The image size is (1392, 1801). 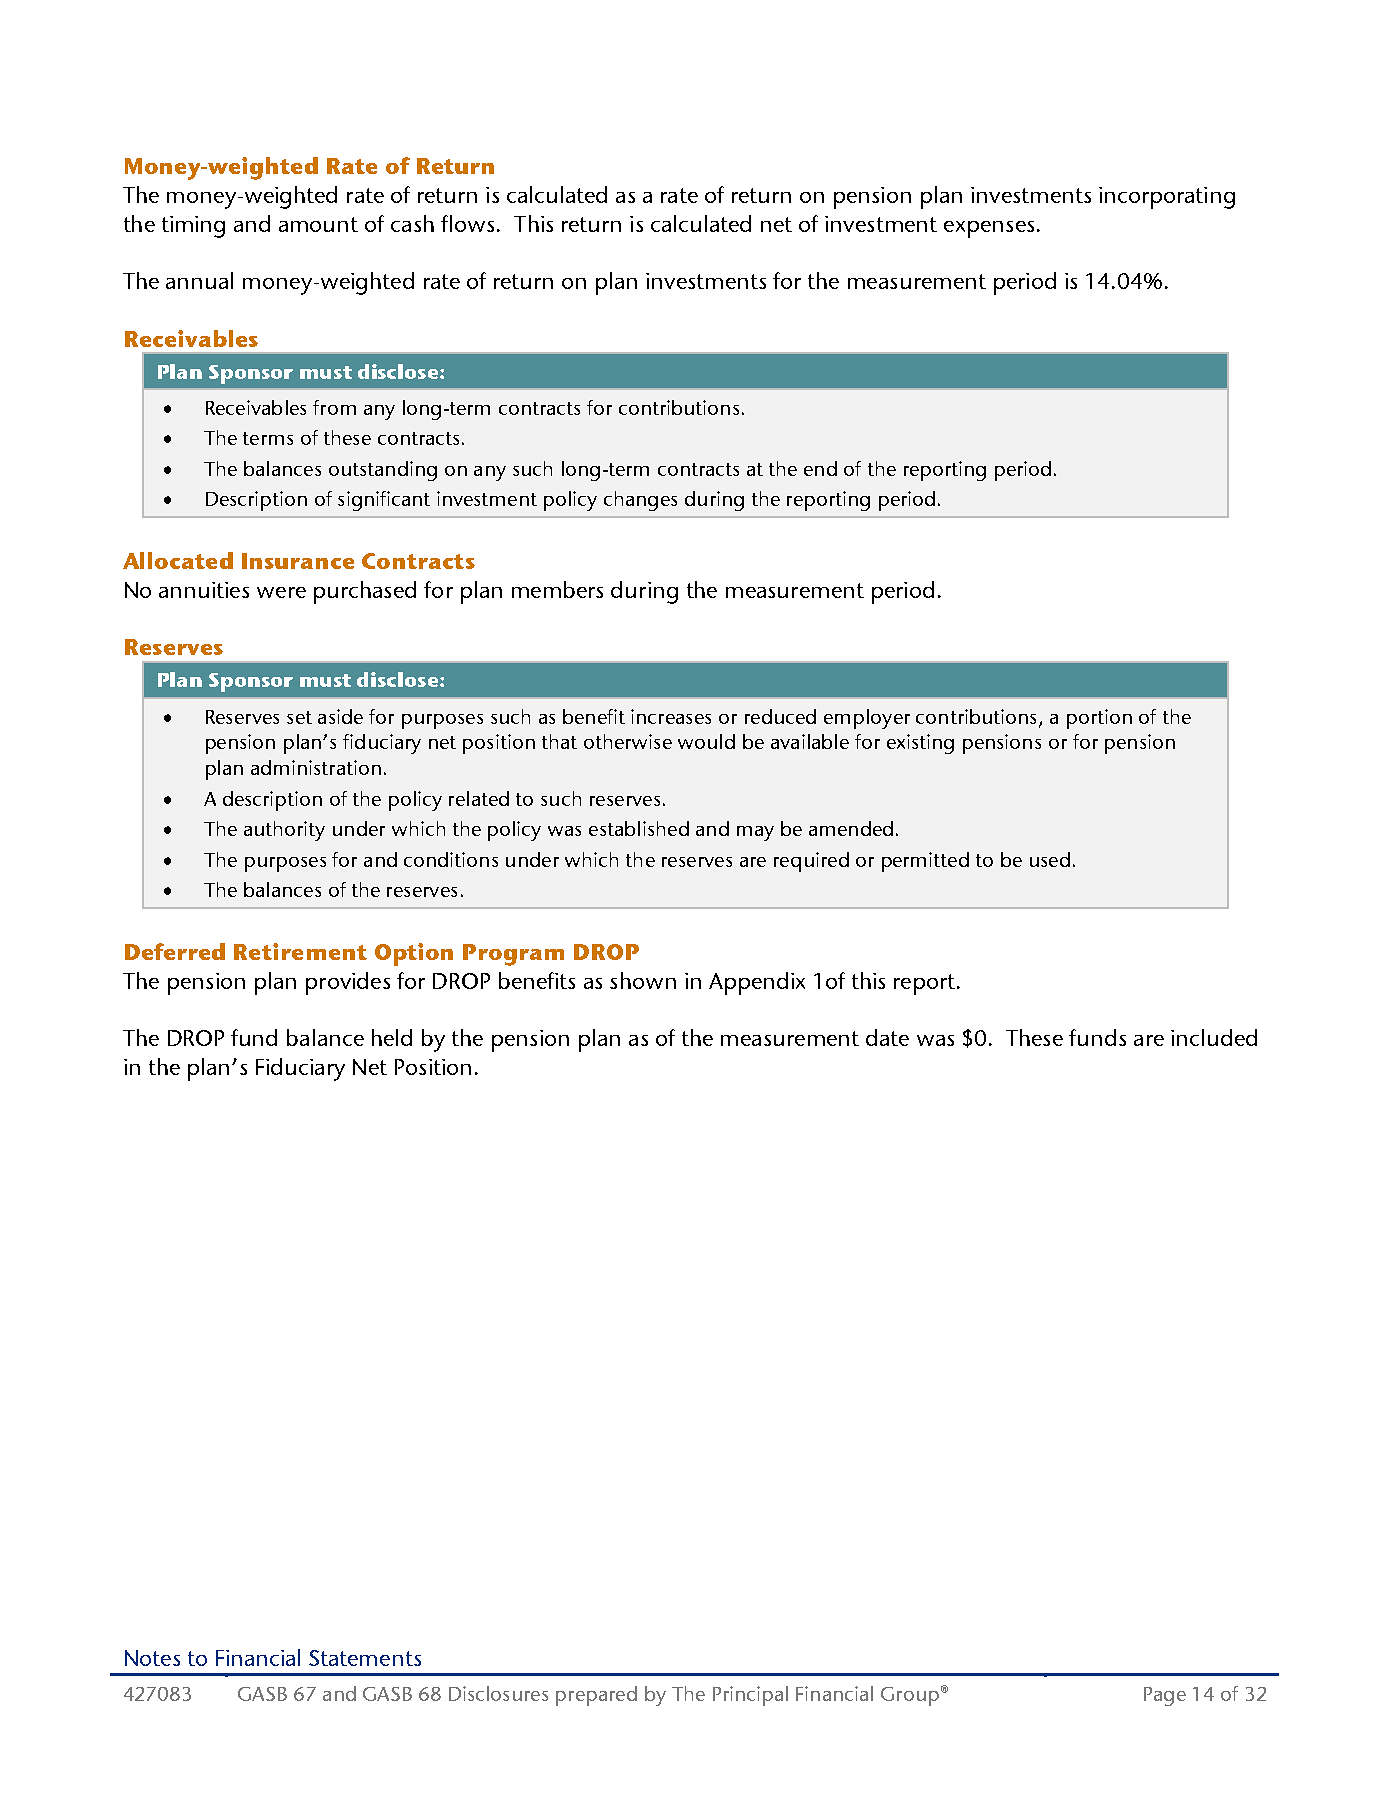 What do you see at coordinates (365, 1658) in the image?
I see `Statements` at bounding box center [365, 1658].
